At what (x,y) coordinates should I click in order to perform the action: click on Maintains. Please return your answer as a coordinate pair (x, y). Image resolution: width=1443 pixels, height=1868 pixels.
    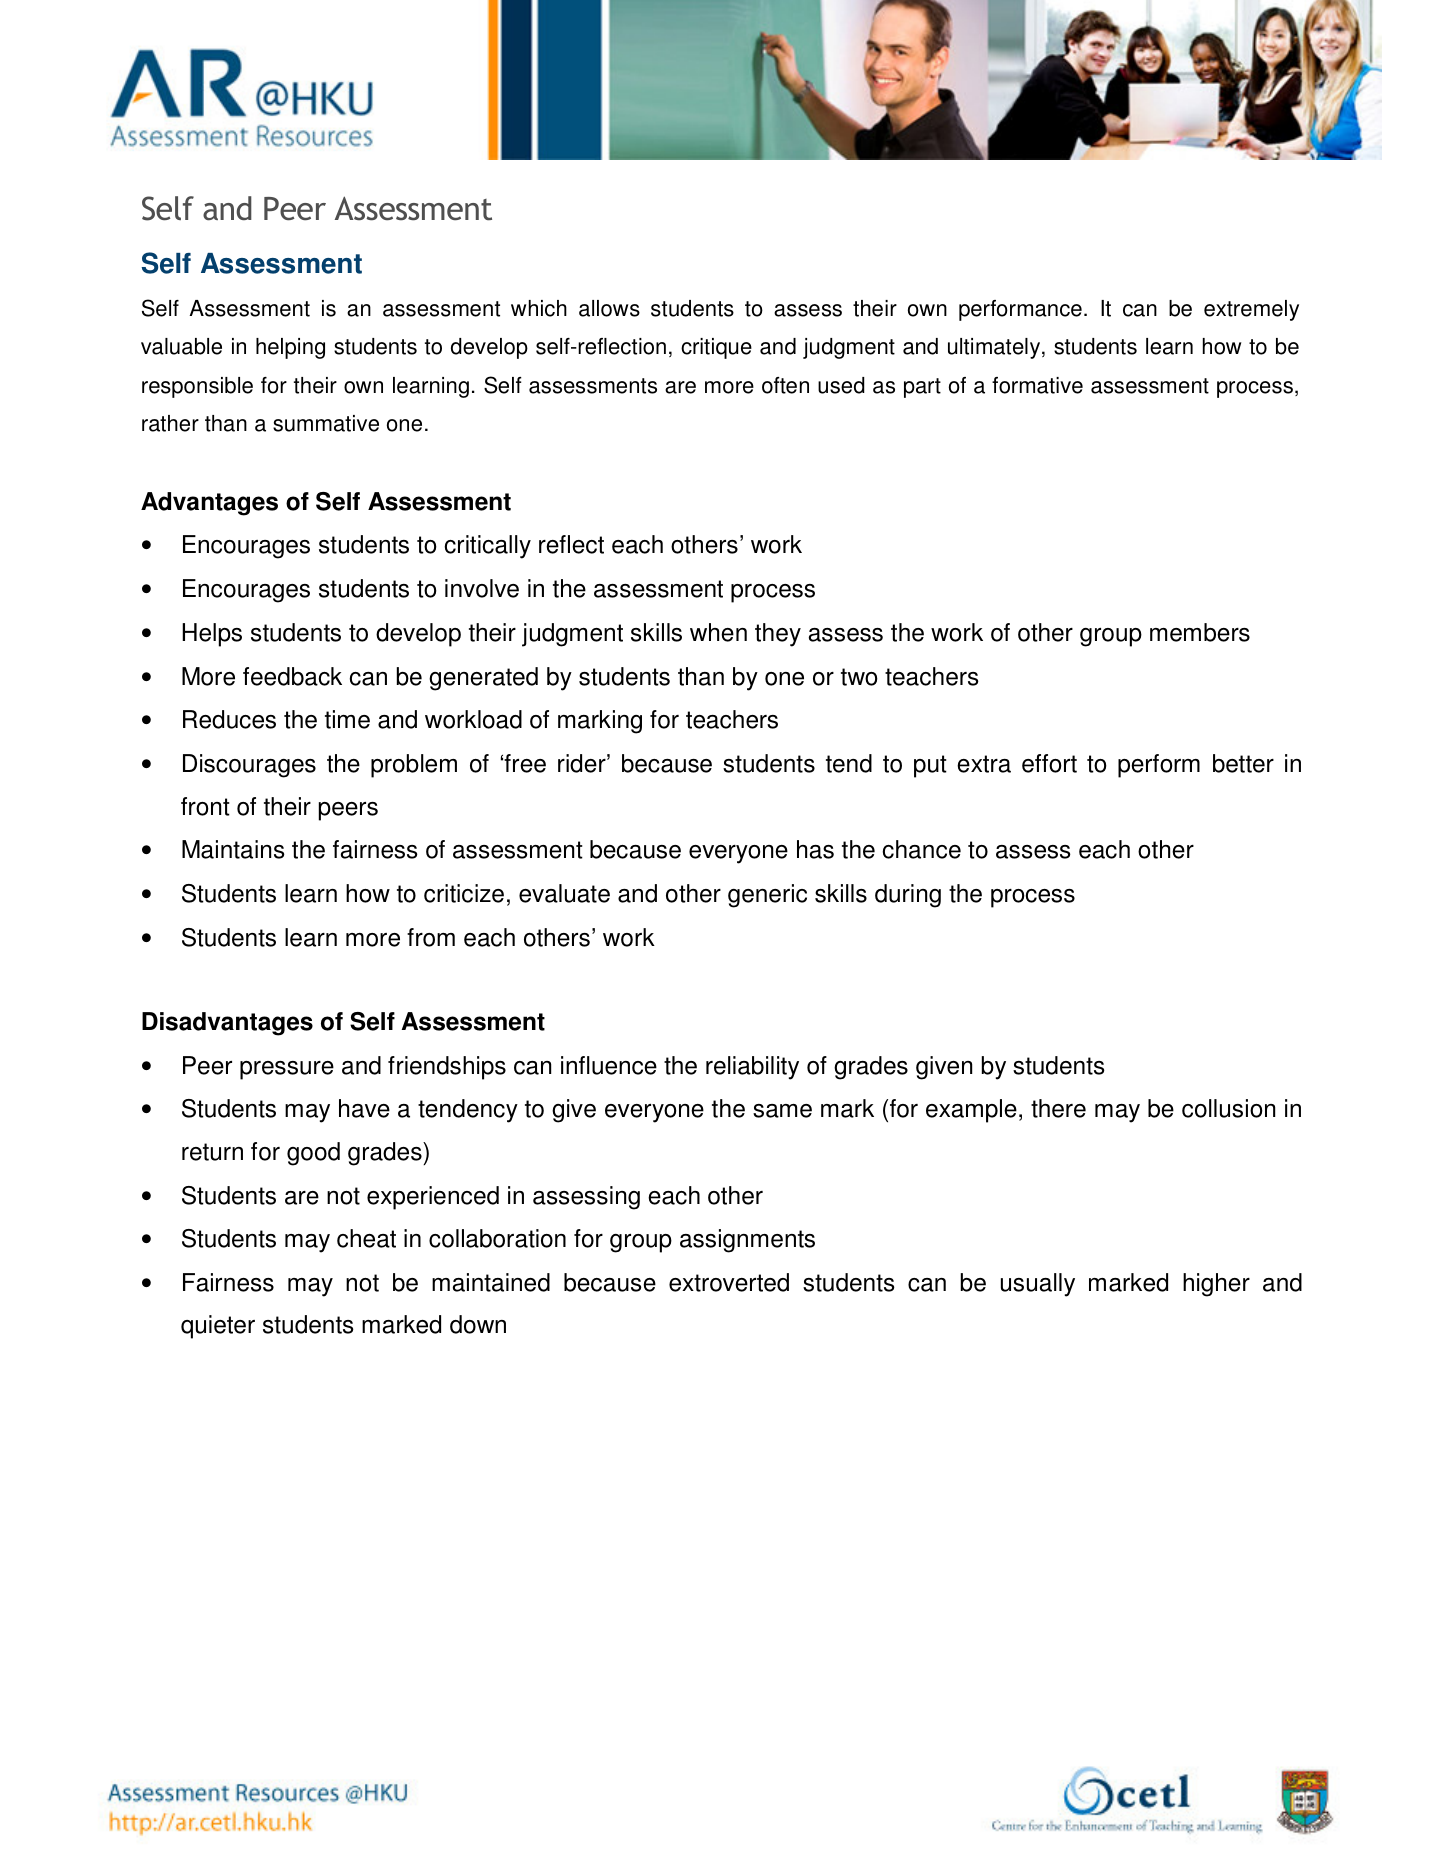
    Looking at the image, I should click on (233, 849).
